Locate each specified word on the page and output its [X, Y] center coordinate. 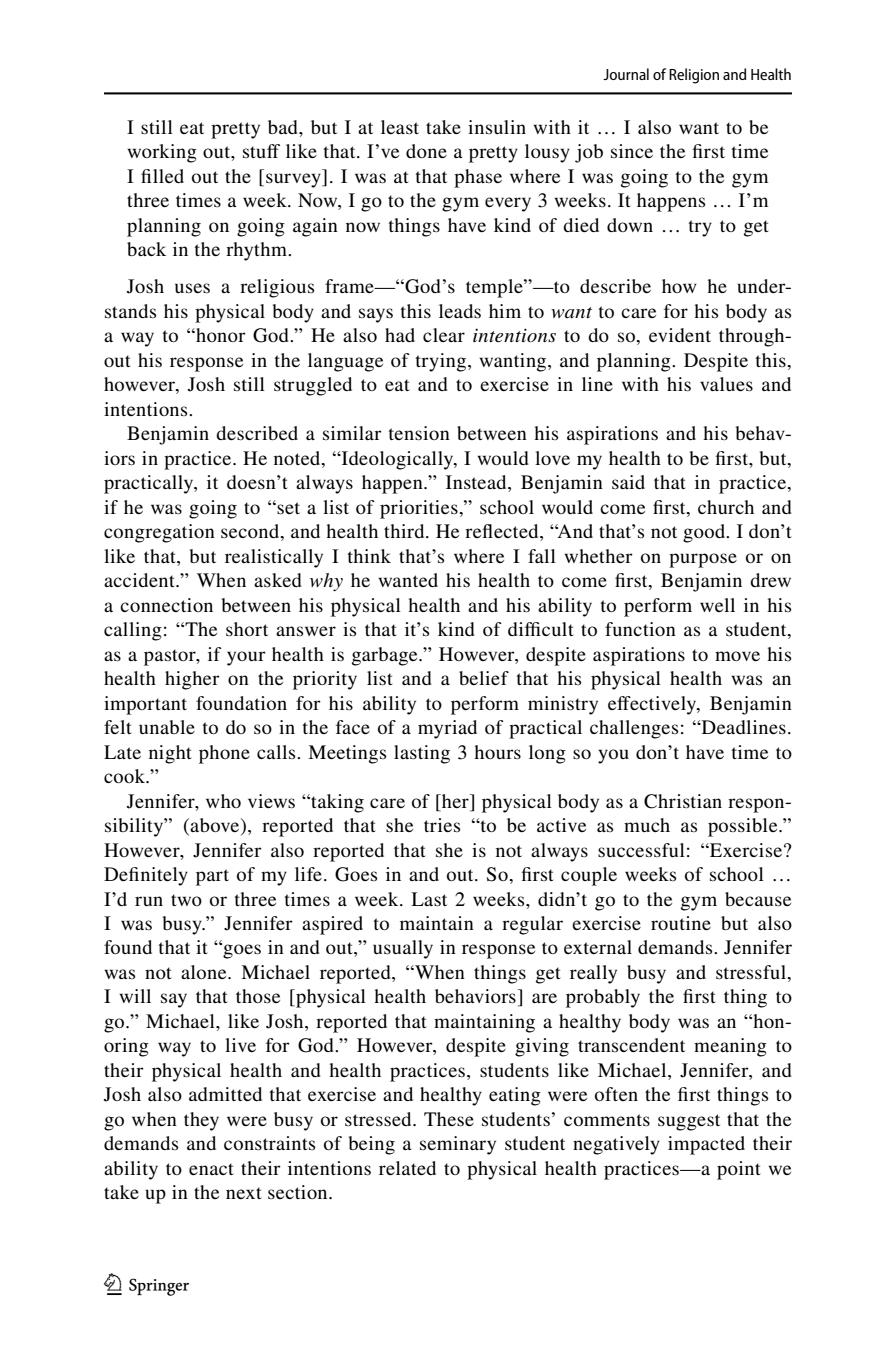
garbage [386, 656]
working [162, 153]
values [726, 384]
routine [681, 923]
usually [403, 949]
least [400, 127]
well [717, 605]
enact [211, 1169]
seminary [458, 1145]
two [186, 900]
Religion [694, 76]
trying [441, 362]
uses [192, 288]
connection [166, 605]
